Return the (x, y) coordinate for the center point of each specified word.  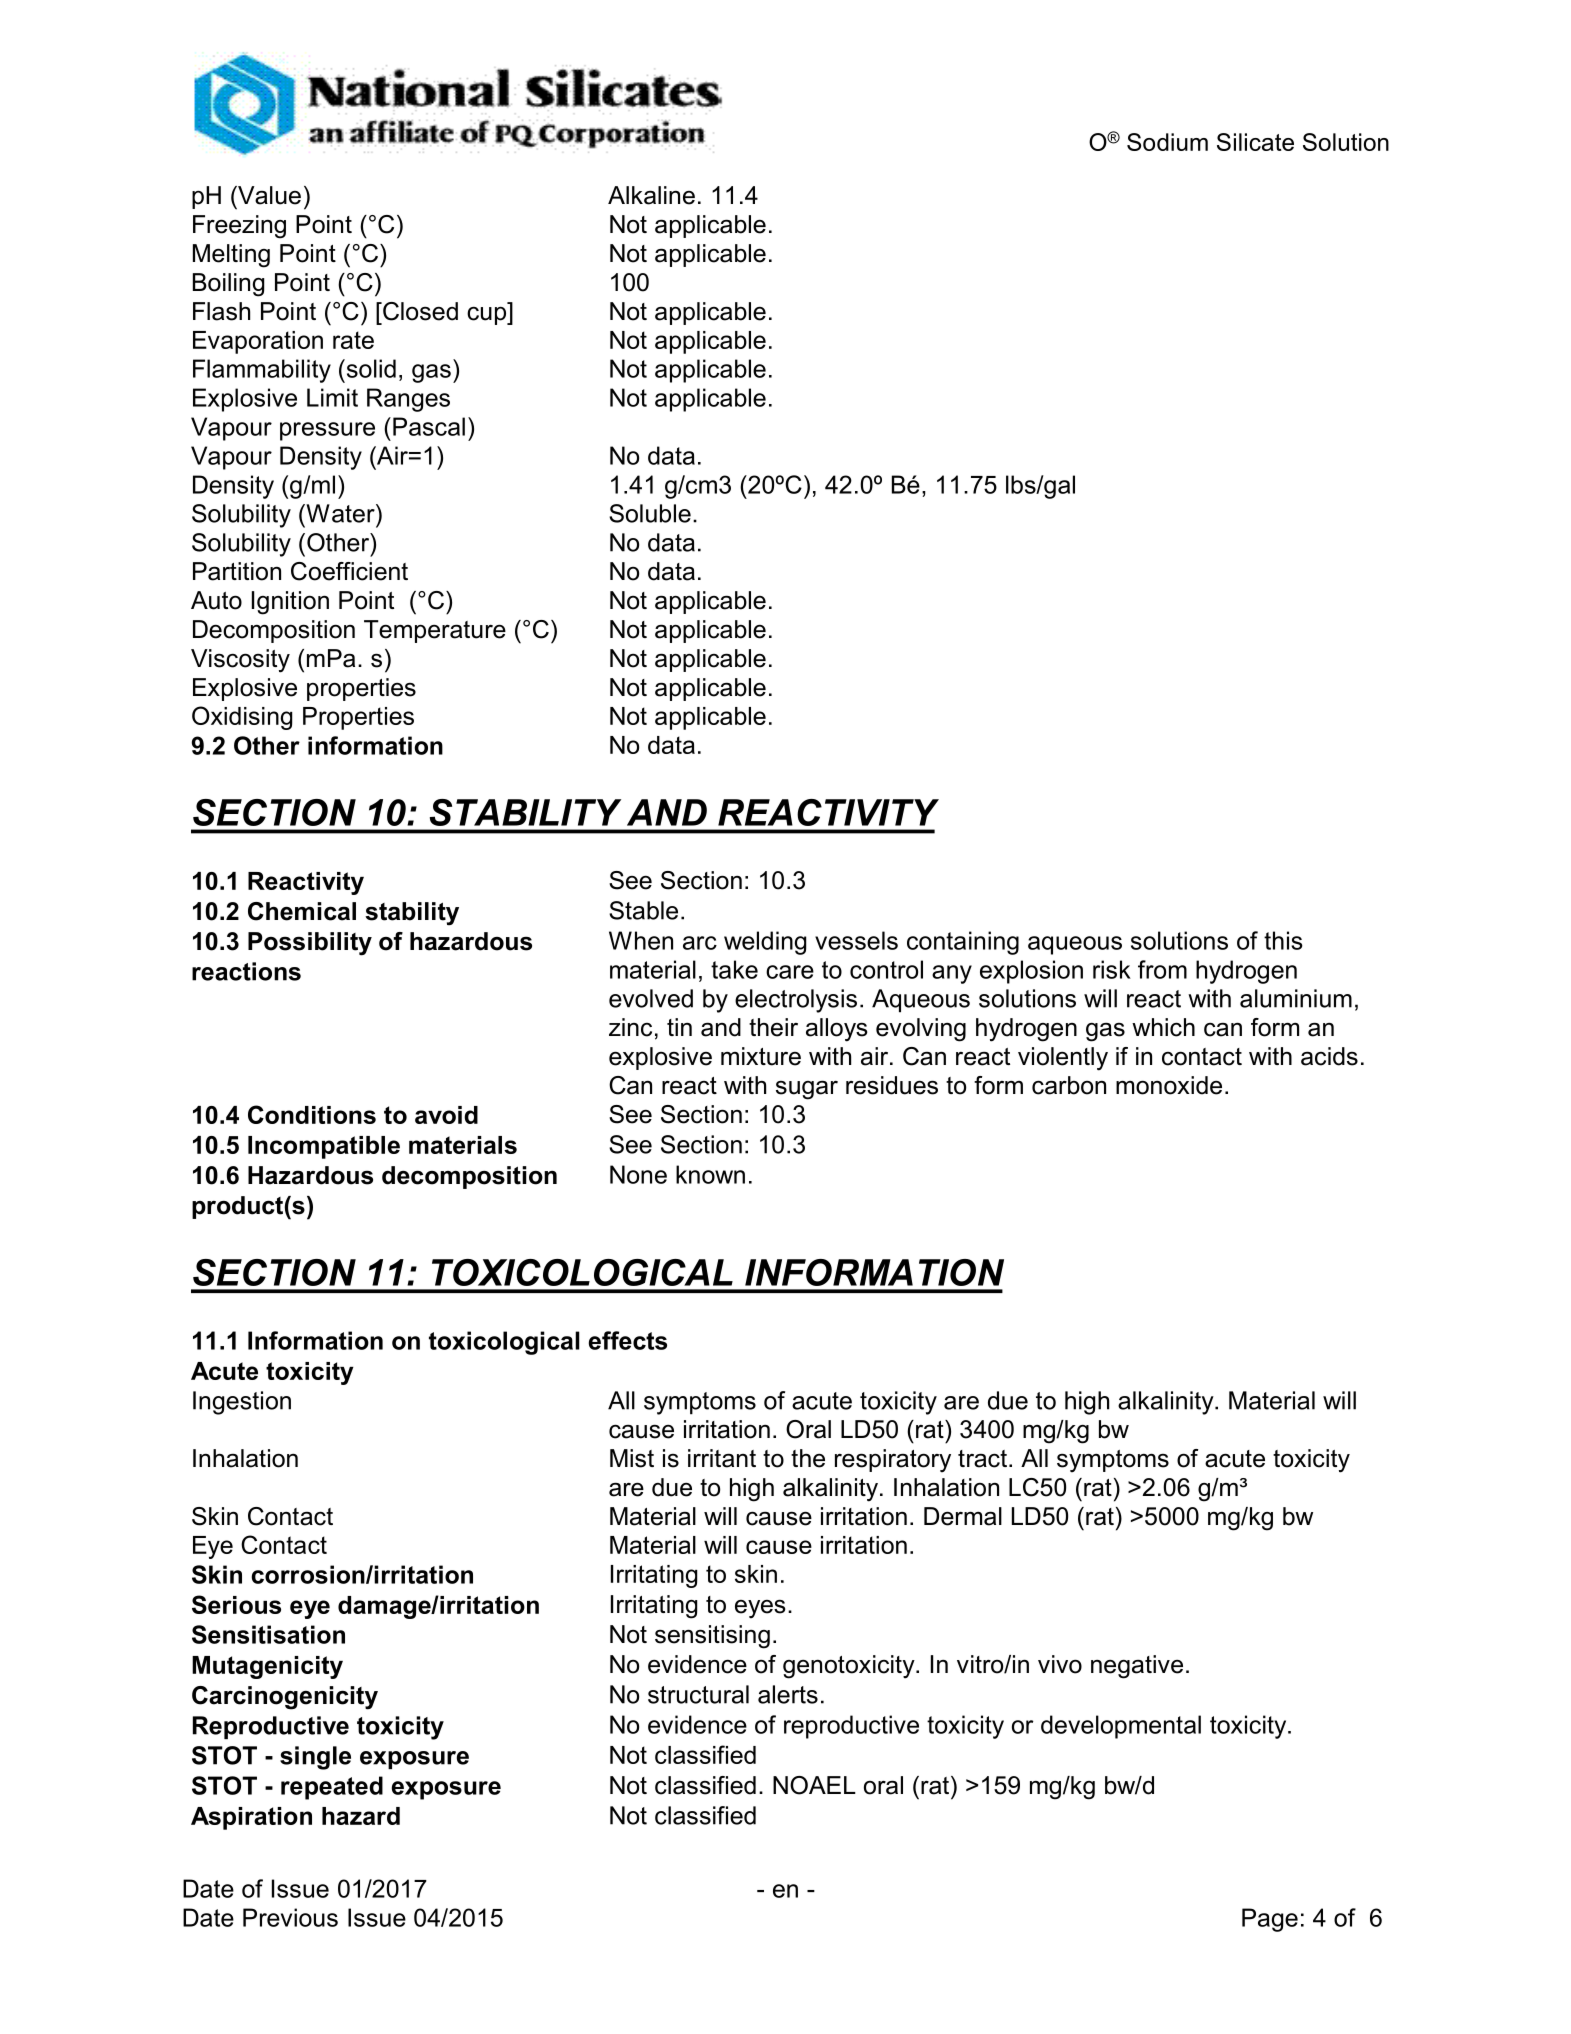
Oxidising (242, 718)
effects (628, 1340)
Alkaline (651, 195)
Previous (290, 1917)
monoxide (1169, 1085)
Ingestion (242, 1403)
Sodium (1167, 142)
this (1283, 940)
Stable (643, 910)
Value (268, 195)
